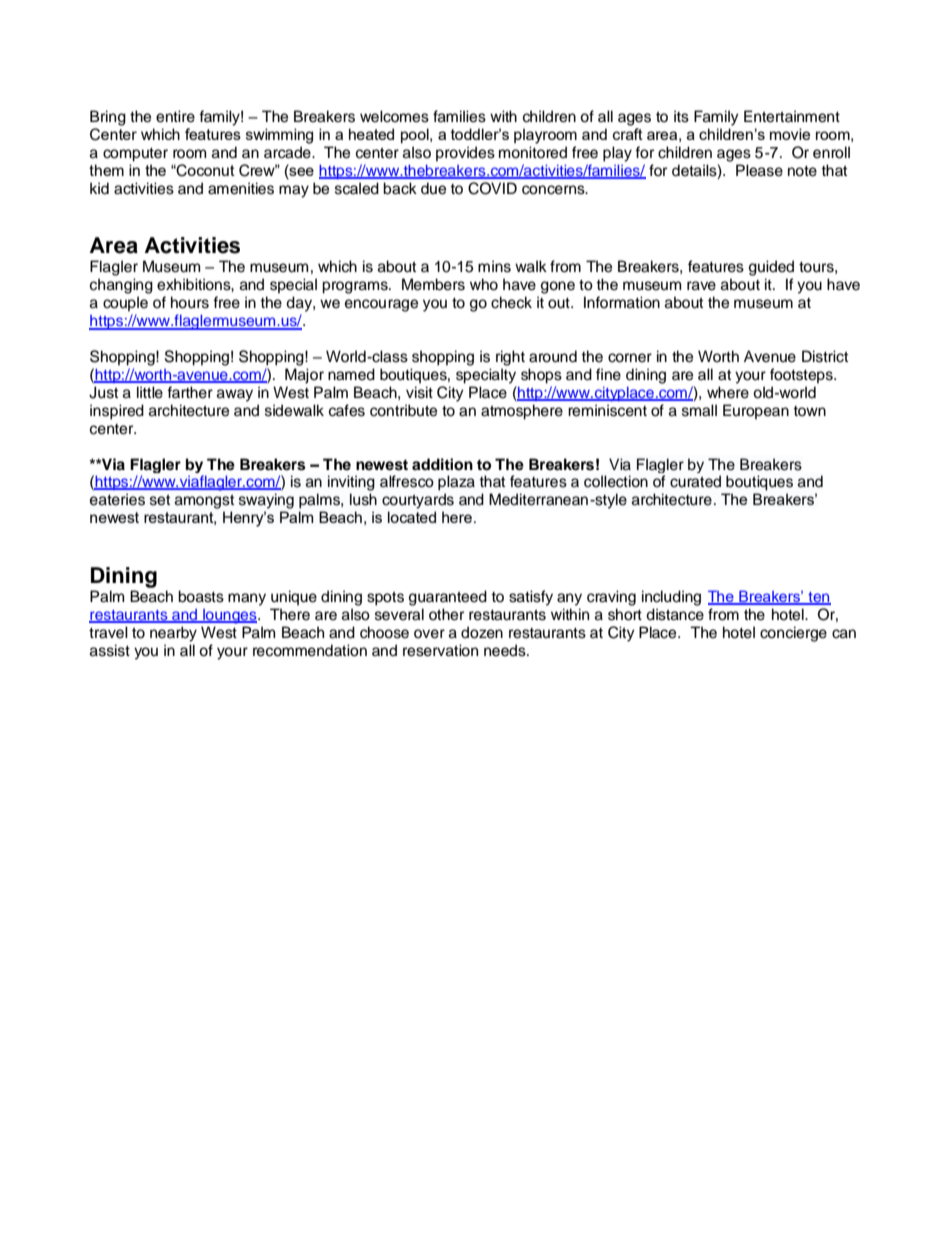 The image size is (952, 1233). What do you see at coordinates (416, 135) in the image?
I see `pool` at bounding box center [416, 135].
